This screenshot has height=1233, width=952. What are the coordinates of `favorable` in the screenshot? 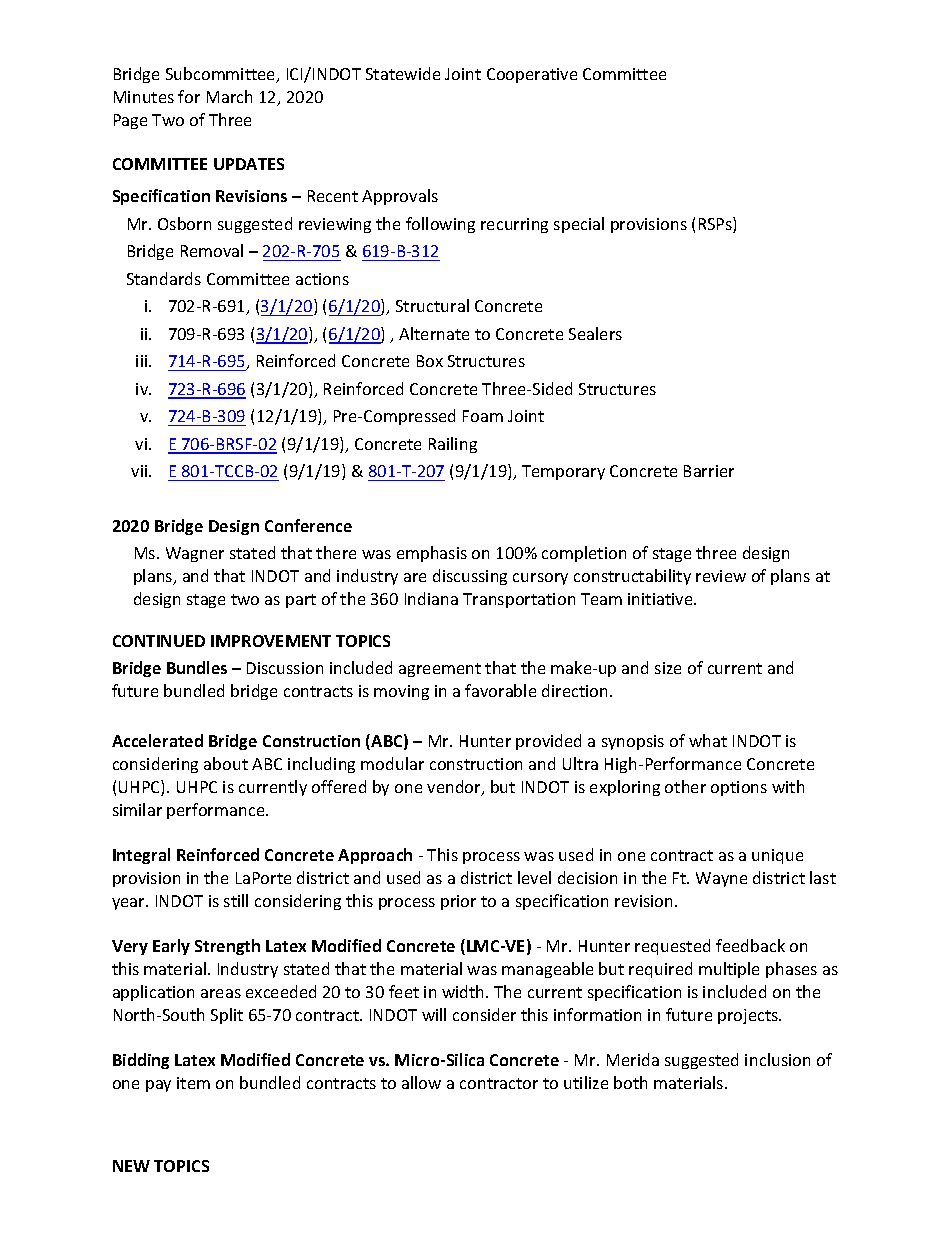 It's located at (500, 690).
